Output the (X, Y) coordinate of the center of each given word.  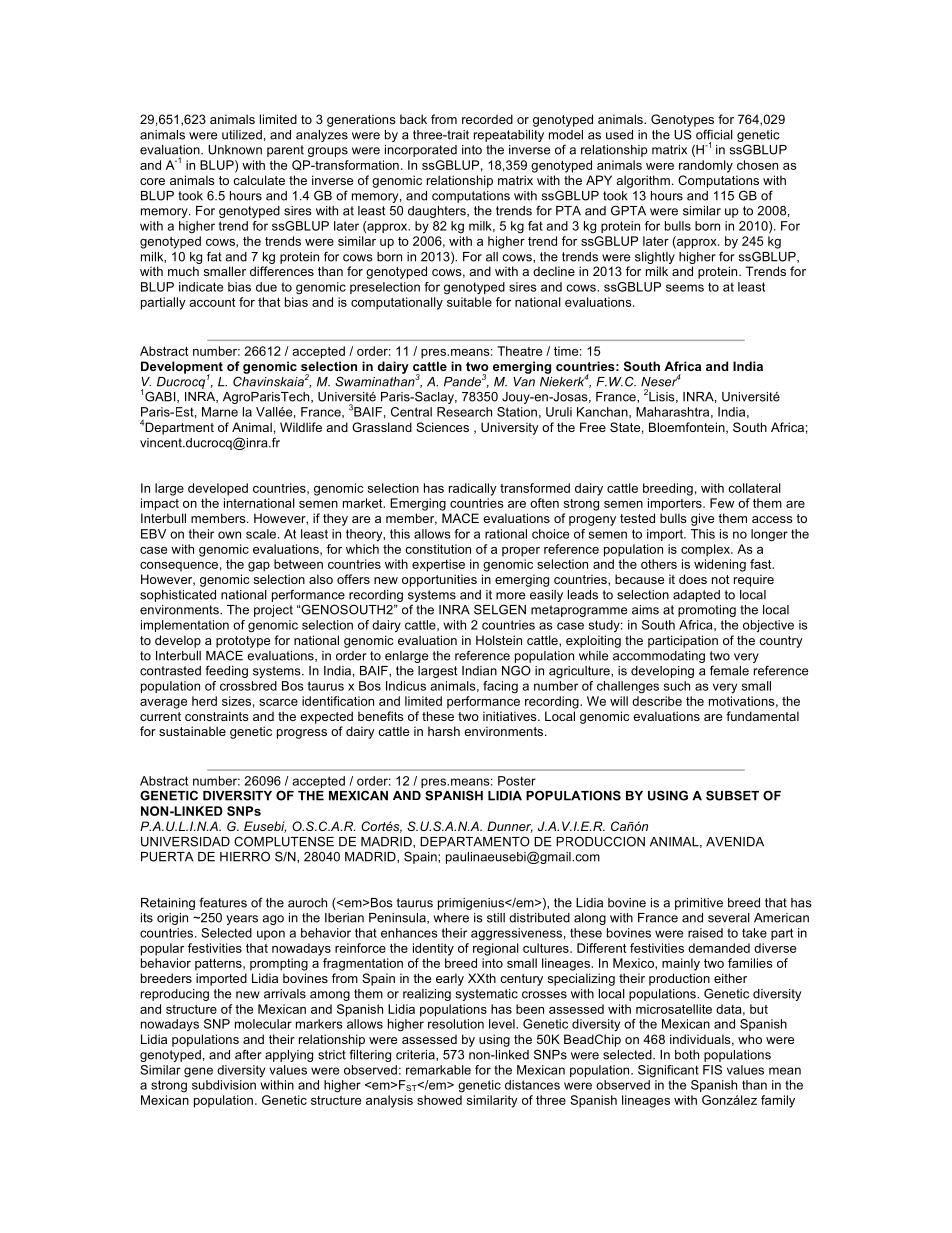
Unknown (235, 150)
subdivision (224, 1085)
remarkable (438, 1070)
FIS (712, 1070)
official (714, 134)
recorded (487, 119)
